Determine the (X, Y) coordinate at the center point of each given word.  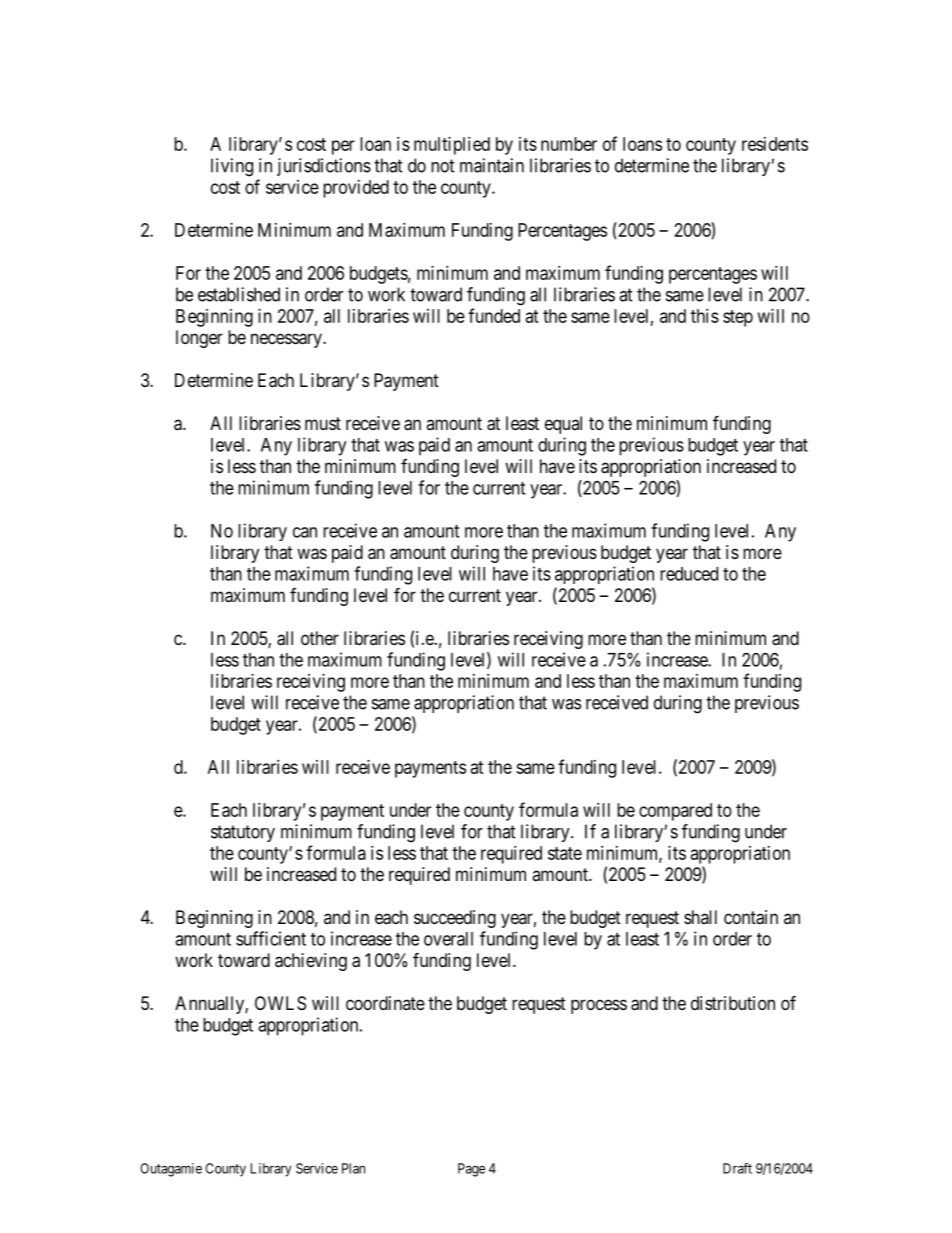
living (232, 167)
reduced (689, 574)
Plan (353, 1168)
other (320, 638)
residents (775, 144)
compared (675, 812)
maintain (492, 165)
